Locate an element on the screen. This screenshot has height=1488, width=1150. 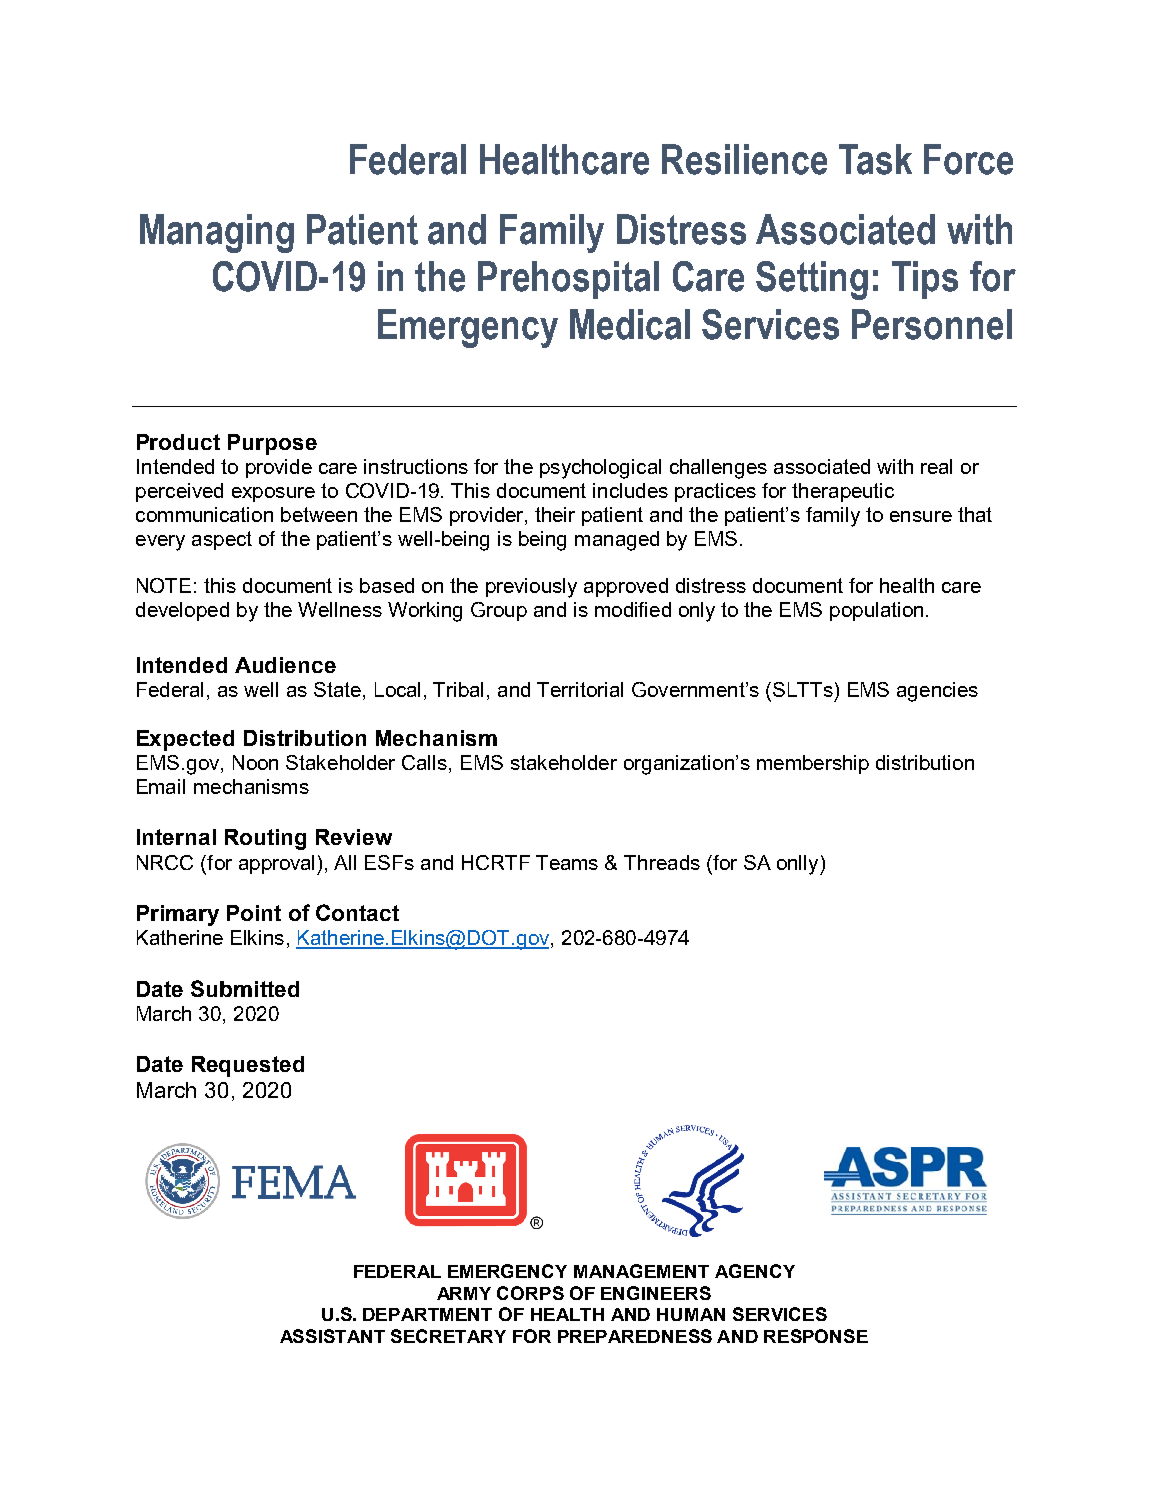
population is located at coordinates (876, 611).
